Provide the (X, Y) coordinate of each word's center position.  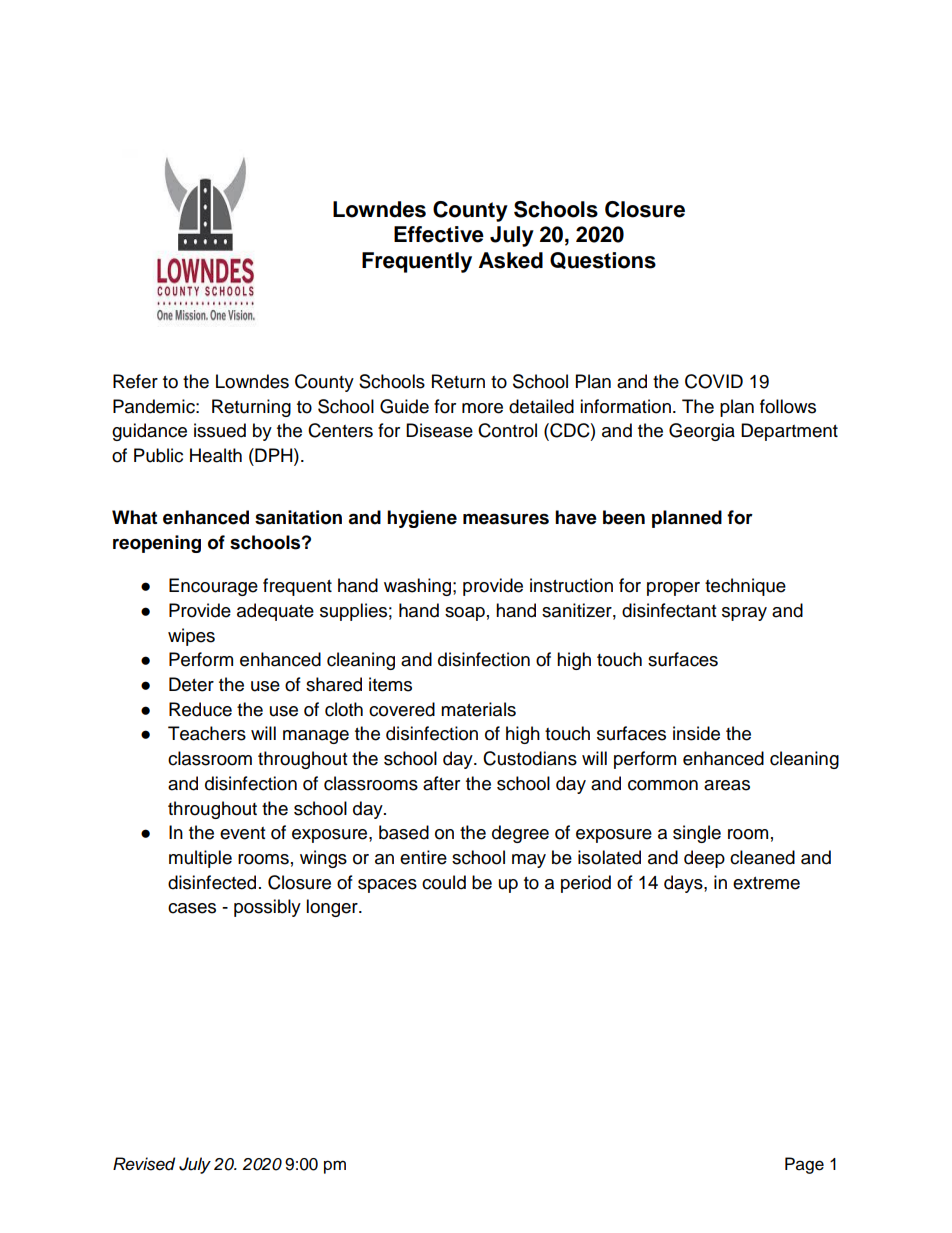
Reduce (200, 709)
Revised (144, 1164)
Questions (603, 260)
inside (696, 733)
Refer (135, 381)
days (684, 884)
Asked (511, 260)
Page (804, 1165)
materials (478, 709)
